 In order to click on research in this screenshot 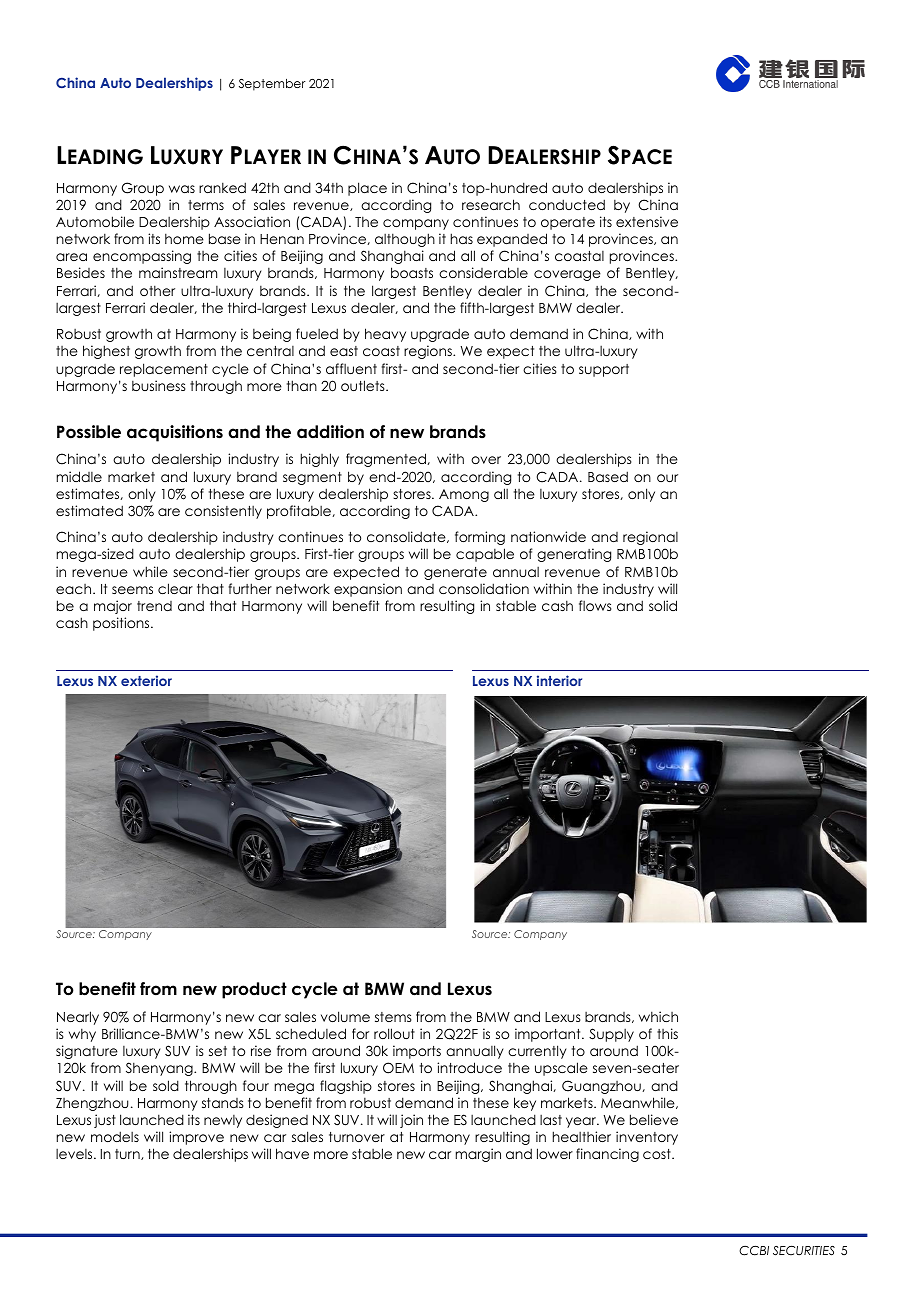, I will do `click(491, 204)`.
